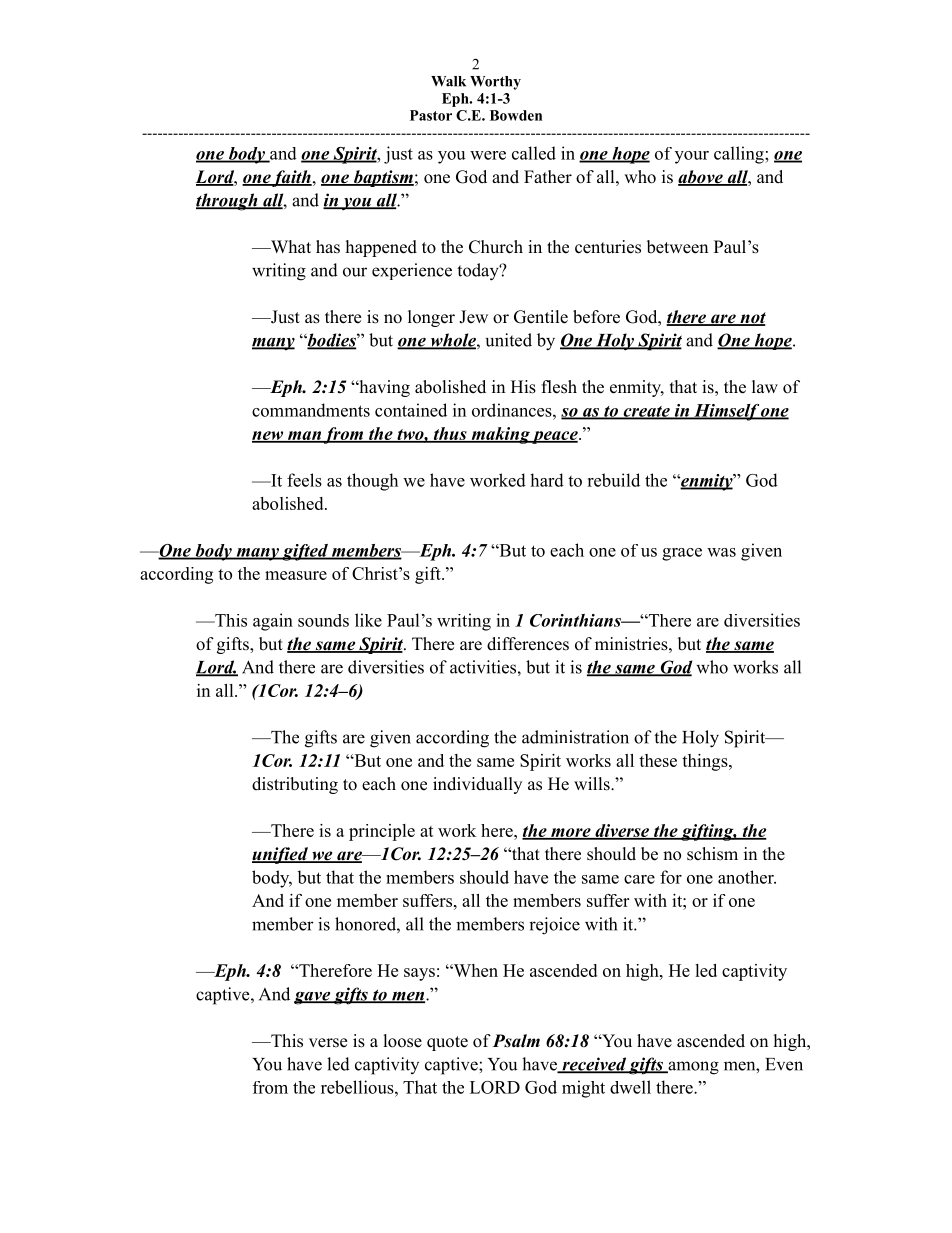 This screenshot has width=952, height=1233. What do you see at coordinates (721, 552) in the screenshot?
I see `was` at bounding box center [721, 552].
